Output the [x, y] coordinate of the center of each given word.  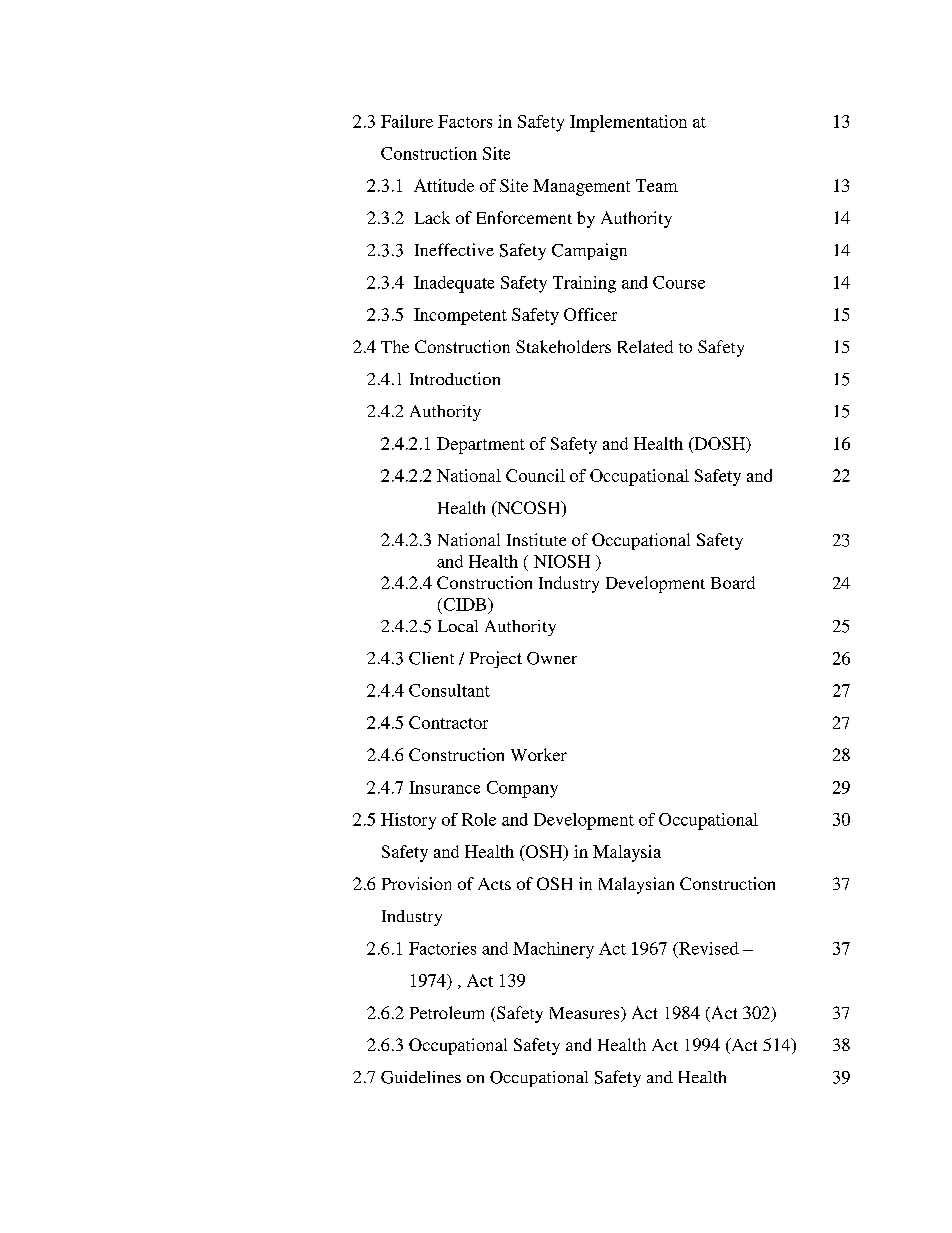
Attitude [444, 185]
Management [581, 187]
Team [657, 185]
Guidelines [421, 1077]
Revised [708, 948]
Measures [586, 1014]
